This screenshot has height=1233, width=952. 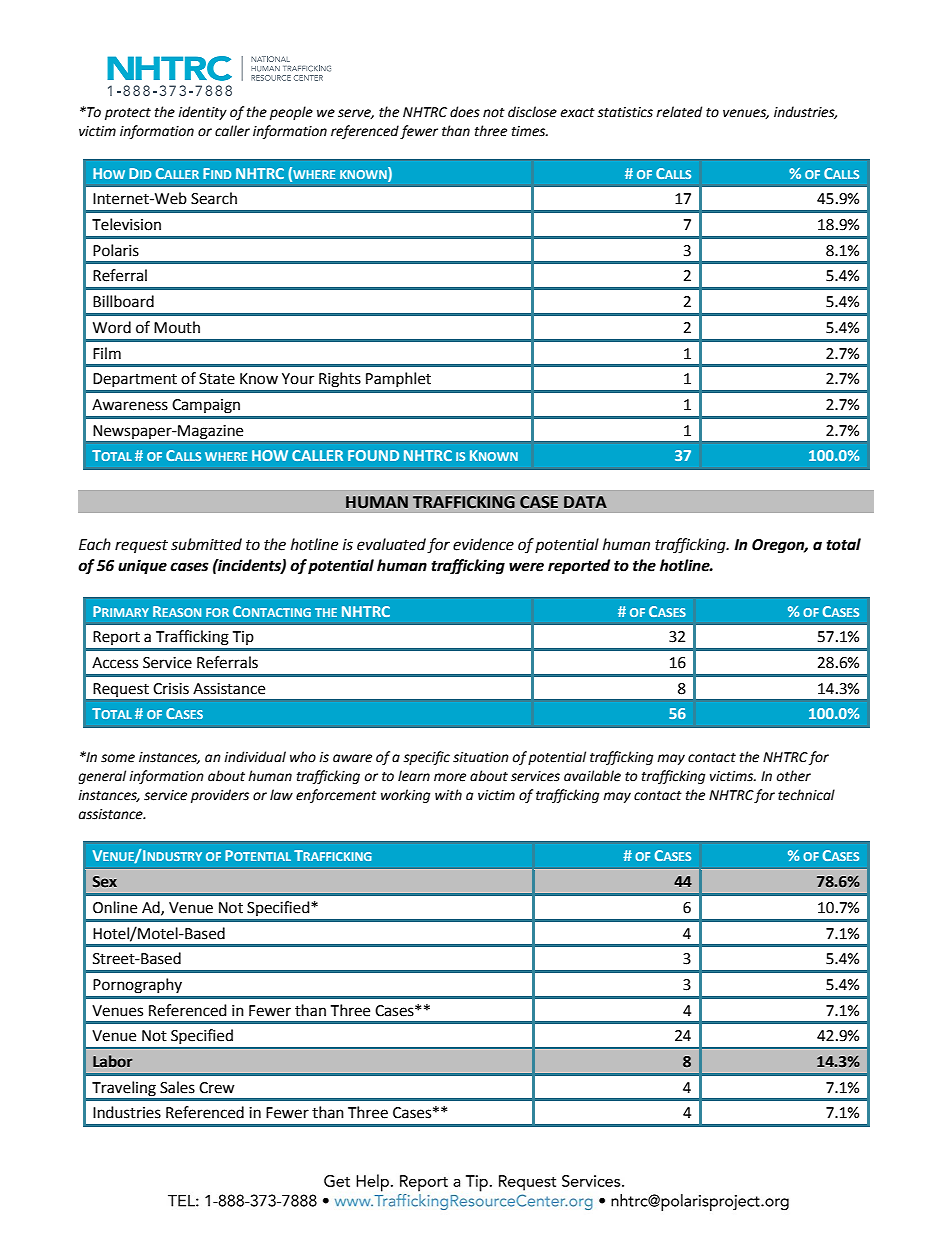 What do you see at coordinates (465, 112) in the screenshot?
I see `does` at bounding box center [465, 112].
